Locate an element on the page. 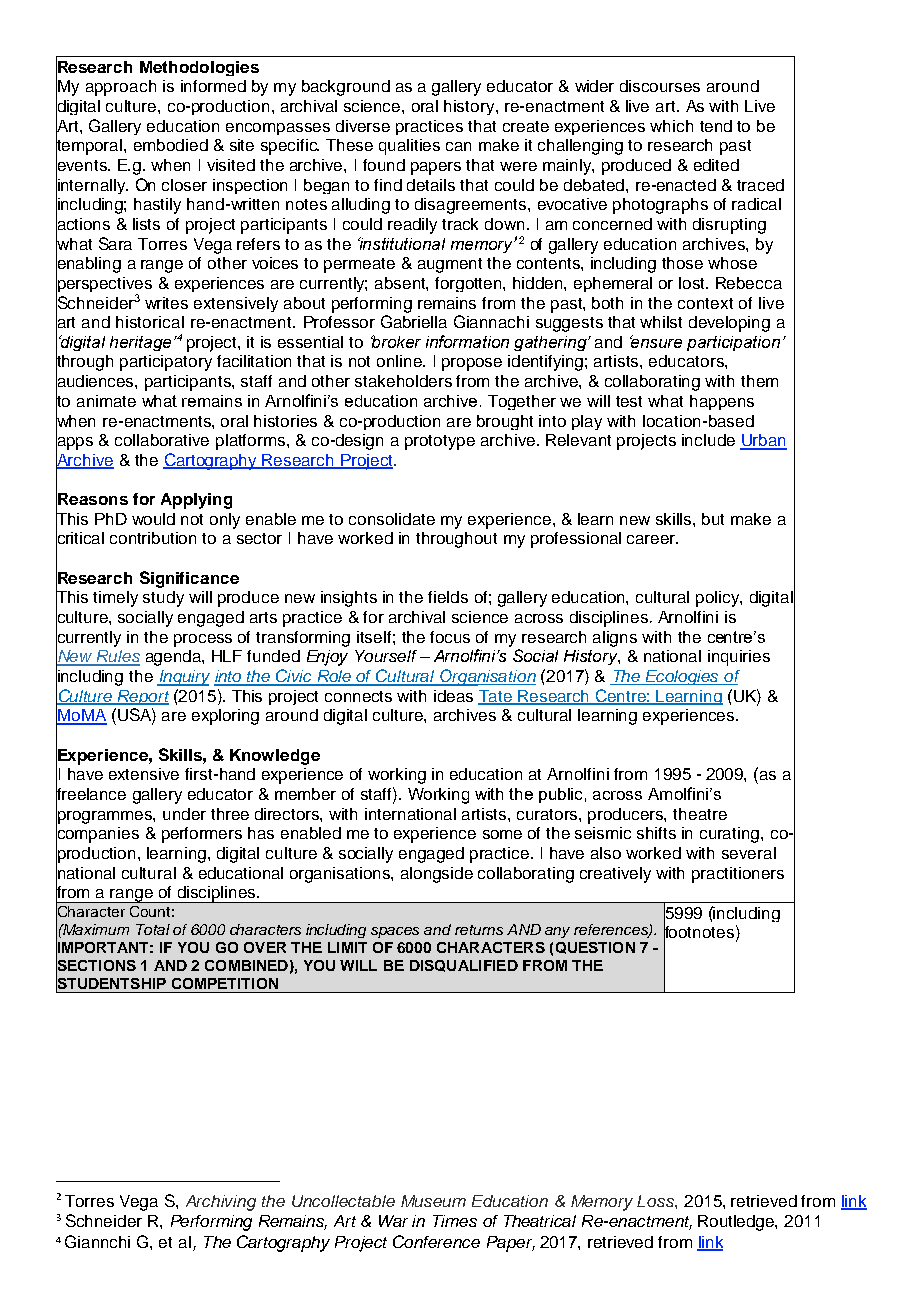  which is located at coordinates (671, 126).
